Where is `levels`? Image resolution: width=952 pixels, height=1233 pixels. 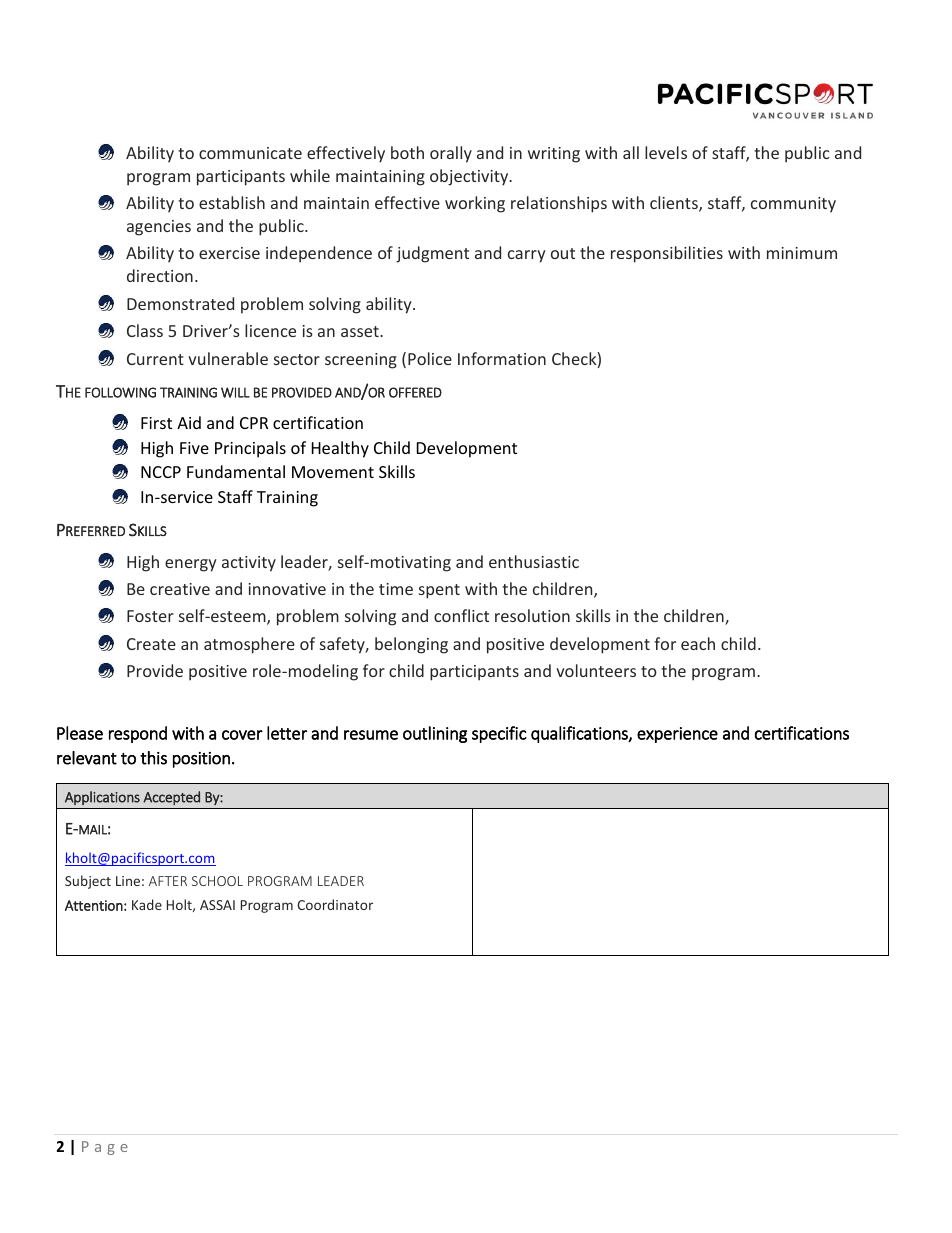 levels is located at coordinates (666, 152).
